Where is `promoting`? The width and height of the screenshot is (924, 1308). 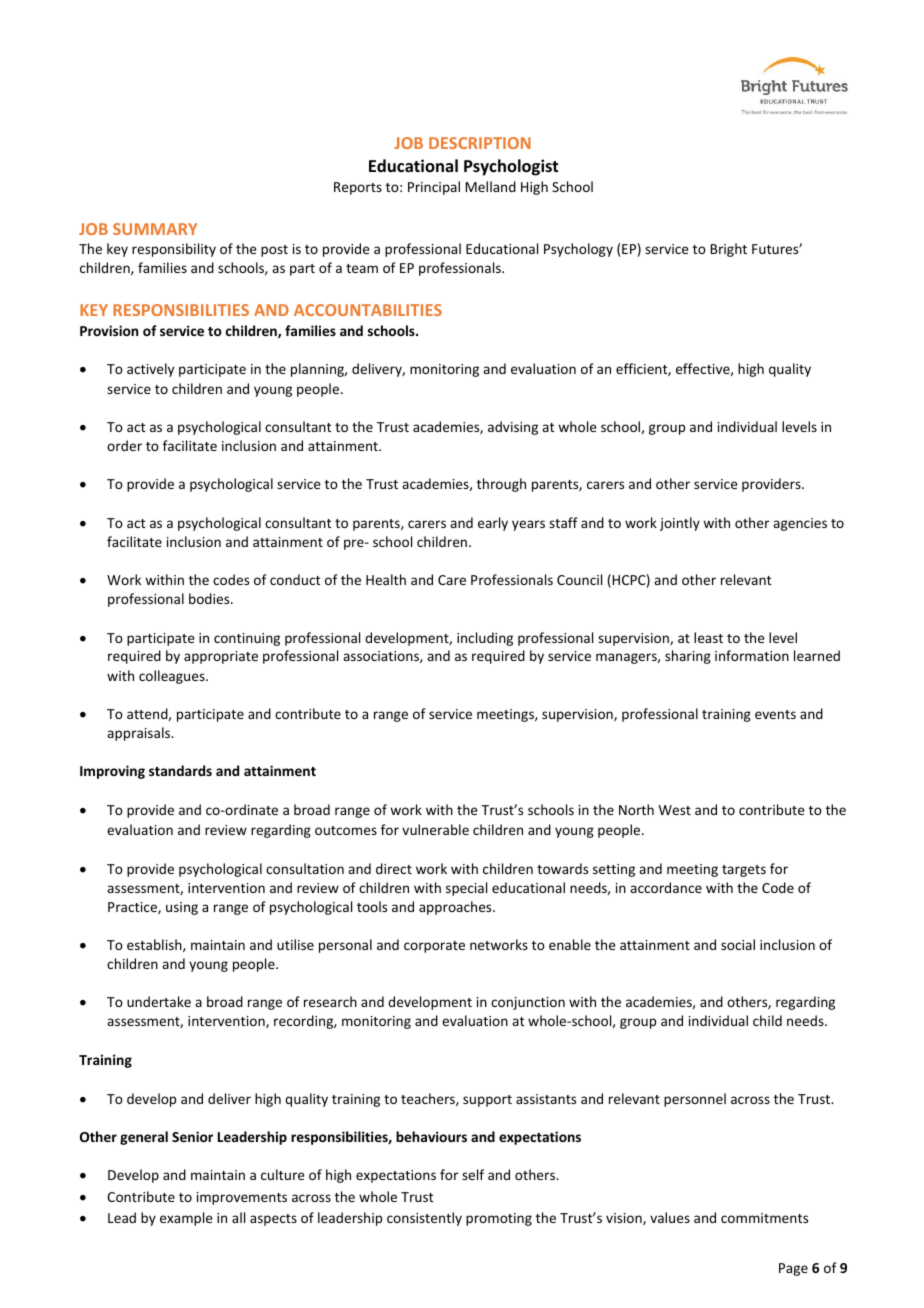
promoting is located at coordinates (499, 1219).
